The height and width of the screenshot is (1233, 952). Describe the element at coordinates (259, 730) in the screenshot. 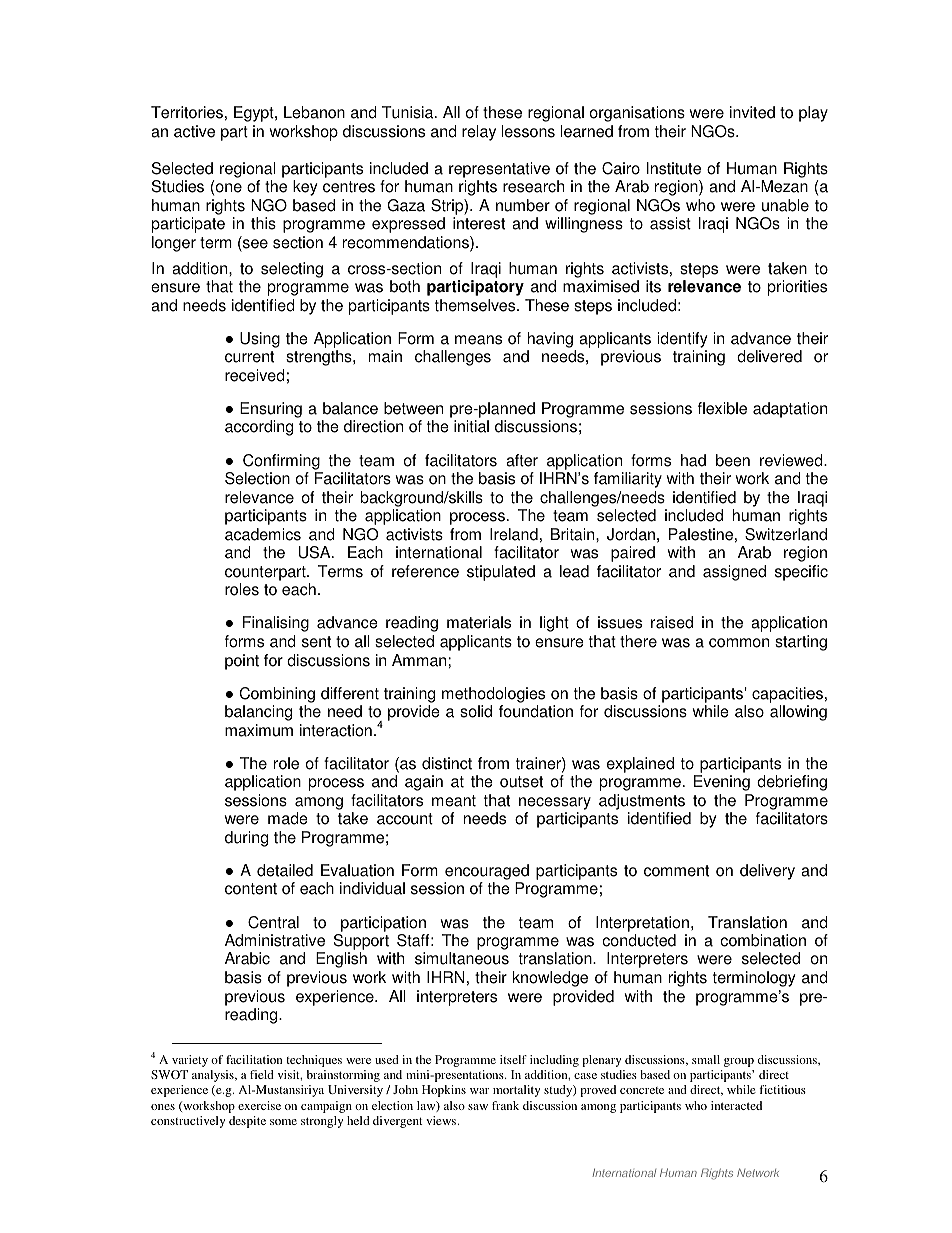

I see `maximum` at that location.
